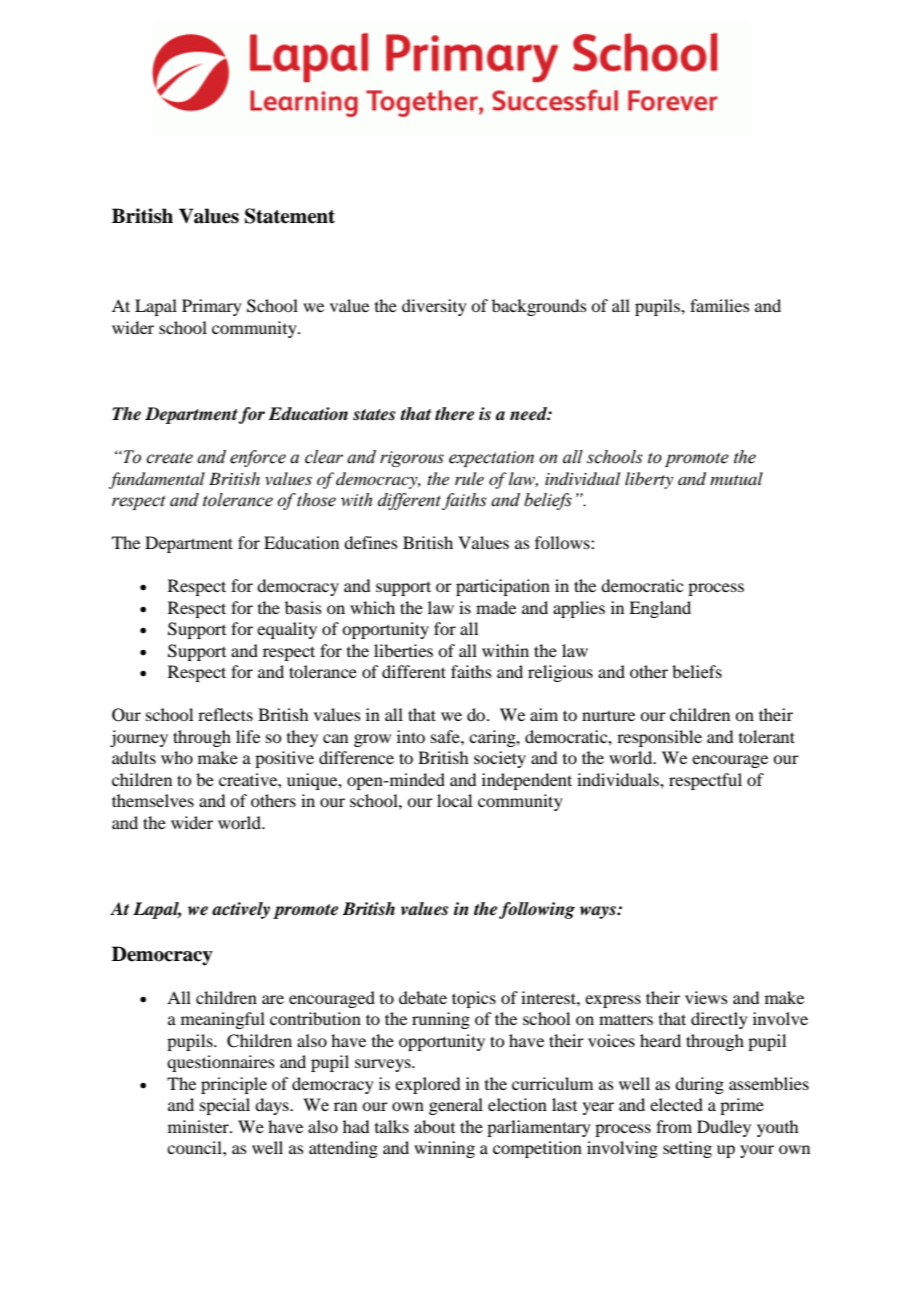 Image resolution: width=924 pixels, height=1308 pixels. I want to click on mutual, so click(736, 478).
